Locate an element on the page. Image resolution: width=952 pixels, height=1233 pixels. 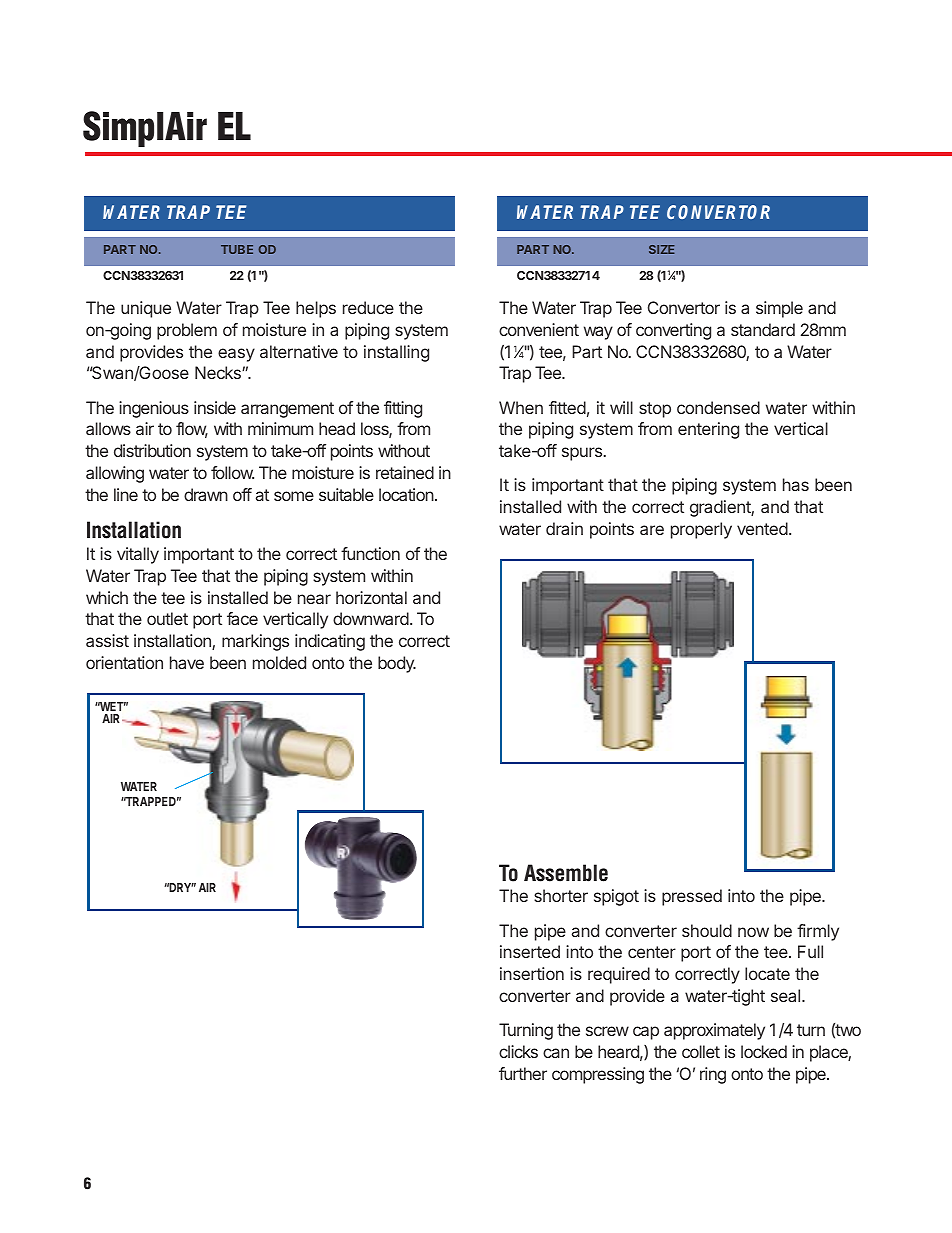
vented is located at coordinates (762, 528).
